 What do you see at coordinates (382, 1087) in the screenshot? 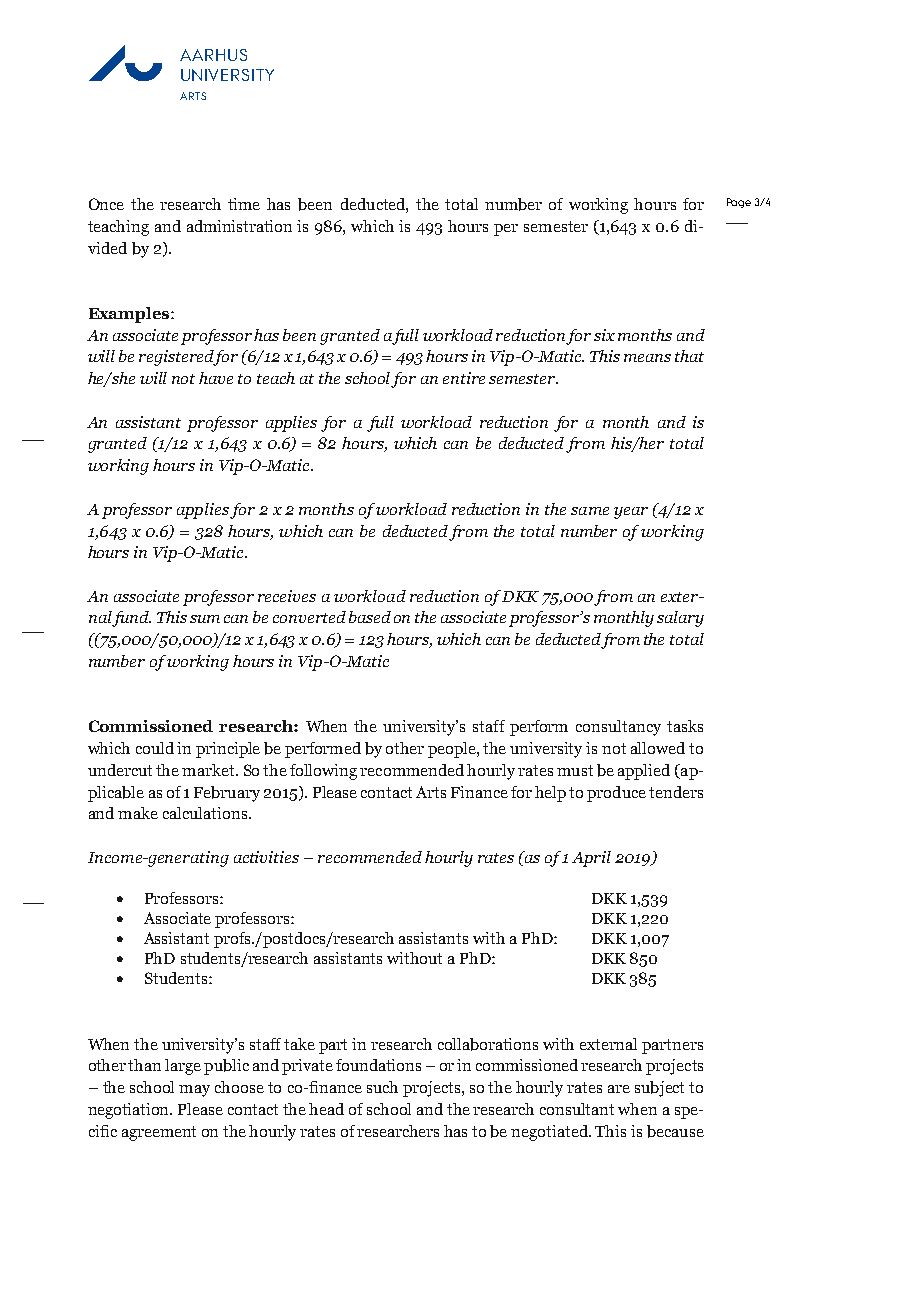
I see `such` at bounding box center [382, 1087].
